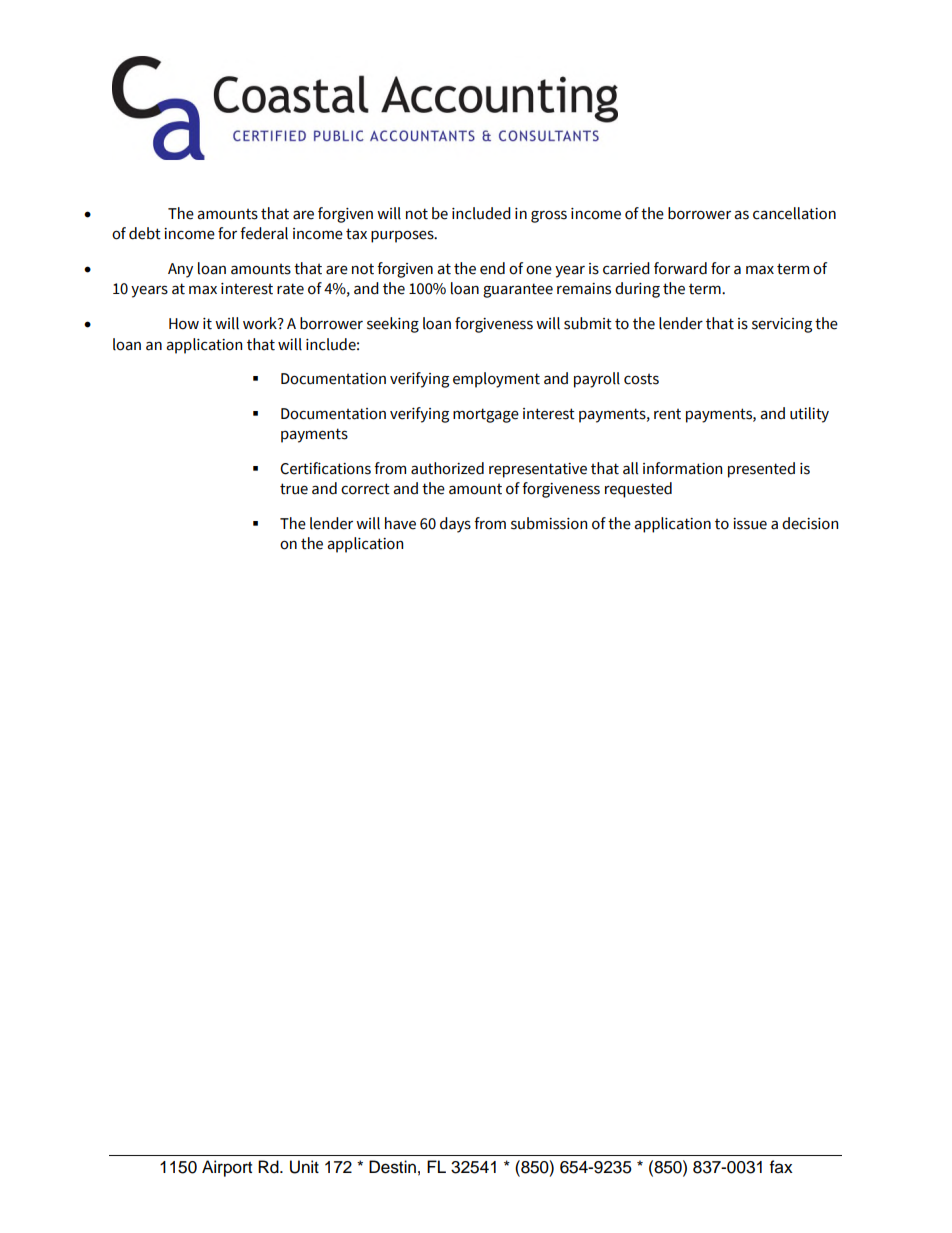  I want to click on issue, so click(750, 524).
